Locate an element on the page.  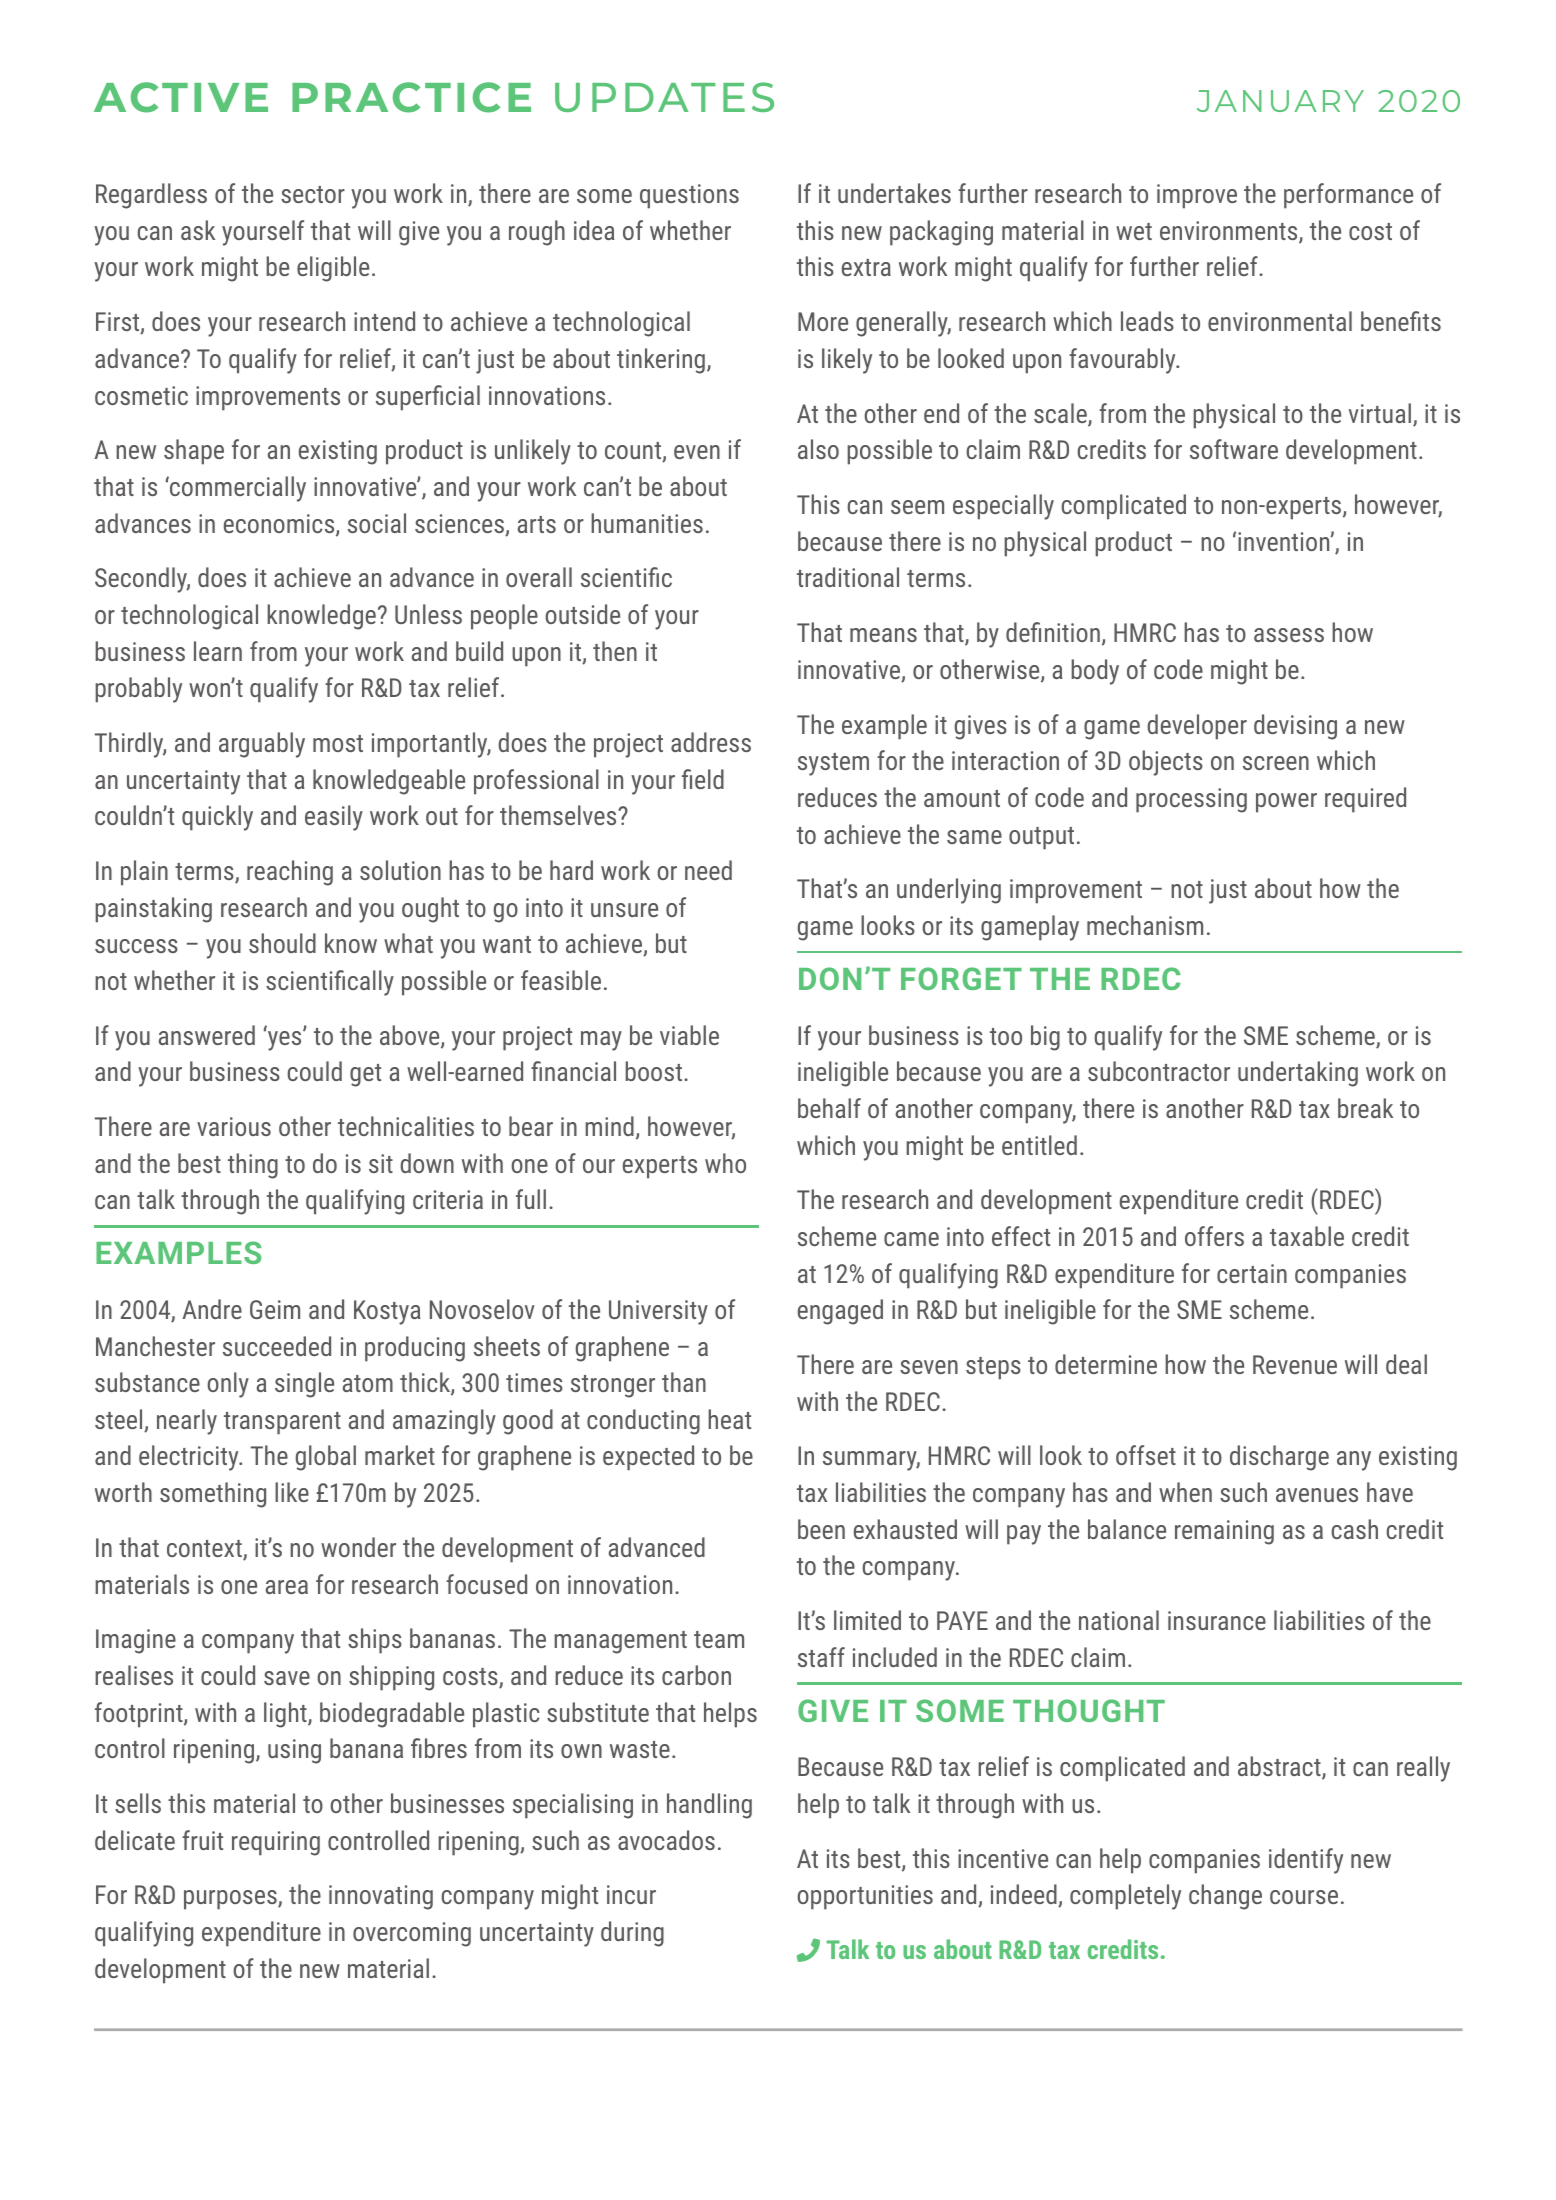
sector is located at coordinates (313, 194).
